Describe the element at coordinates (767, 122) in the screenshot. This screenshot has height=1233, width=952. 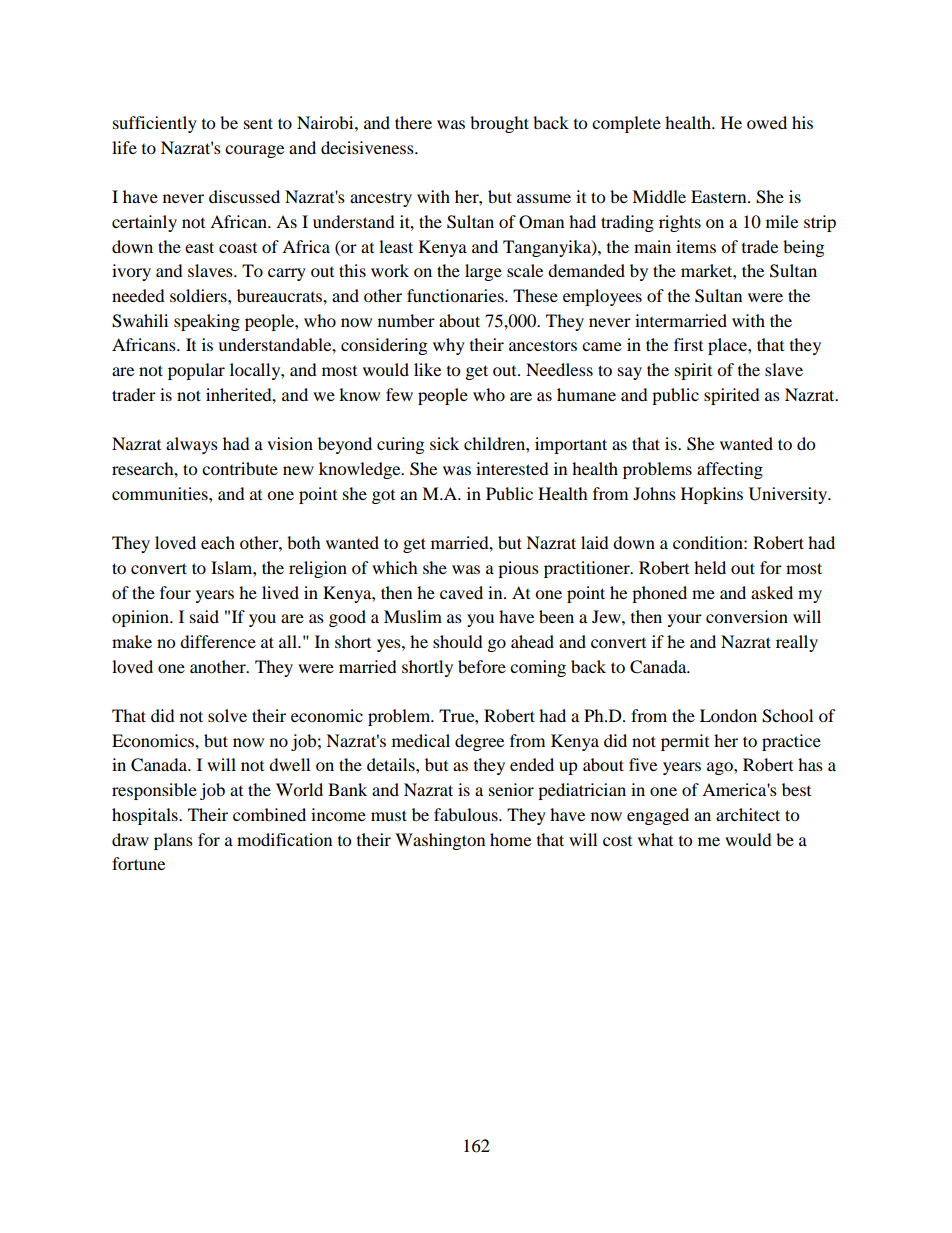
I see `owed` at that location.
